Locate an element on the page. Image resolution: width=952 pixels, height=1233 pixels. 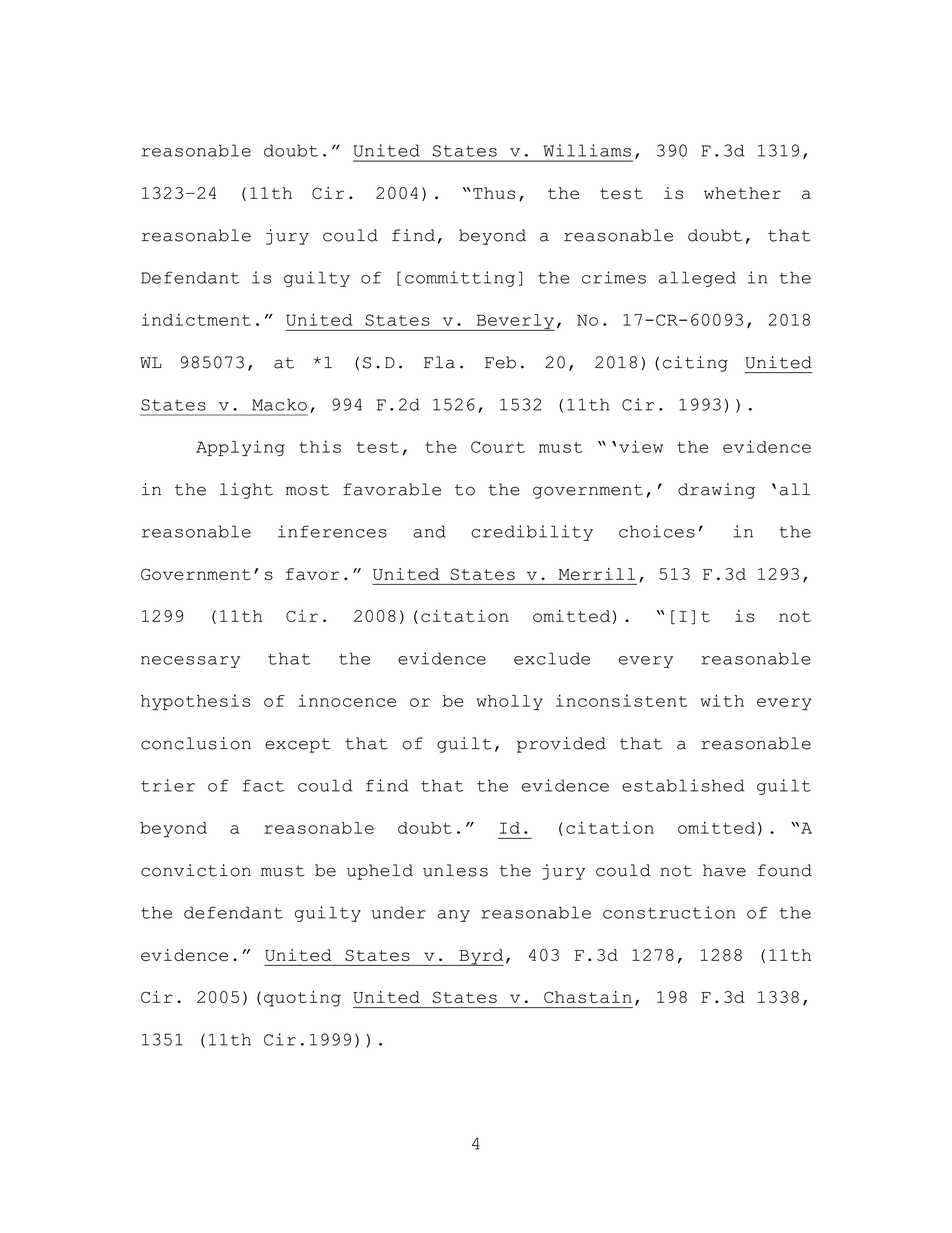
whether is located at coordinates (742, 193).
